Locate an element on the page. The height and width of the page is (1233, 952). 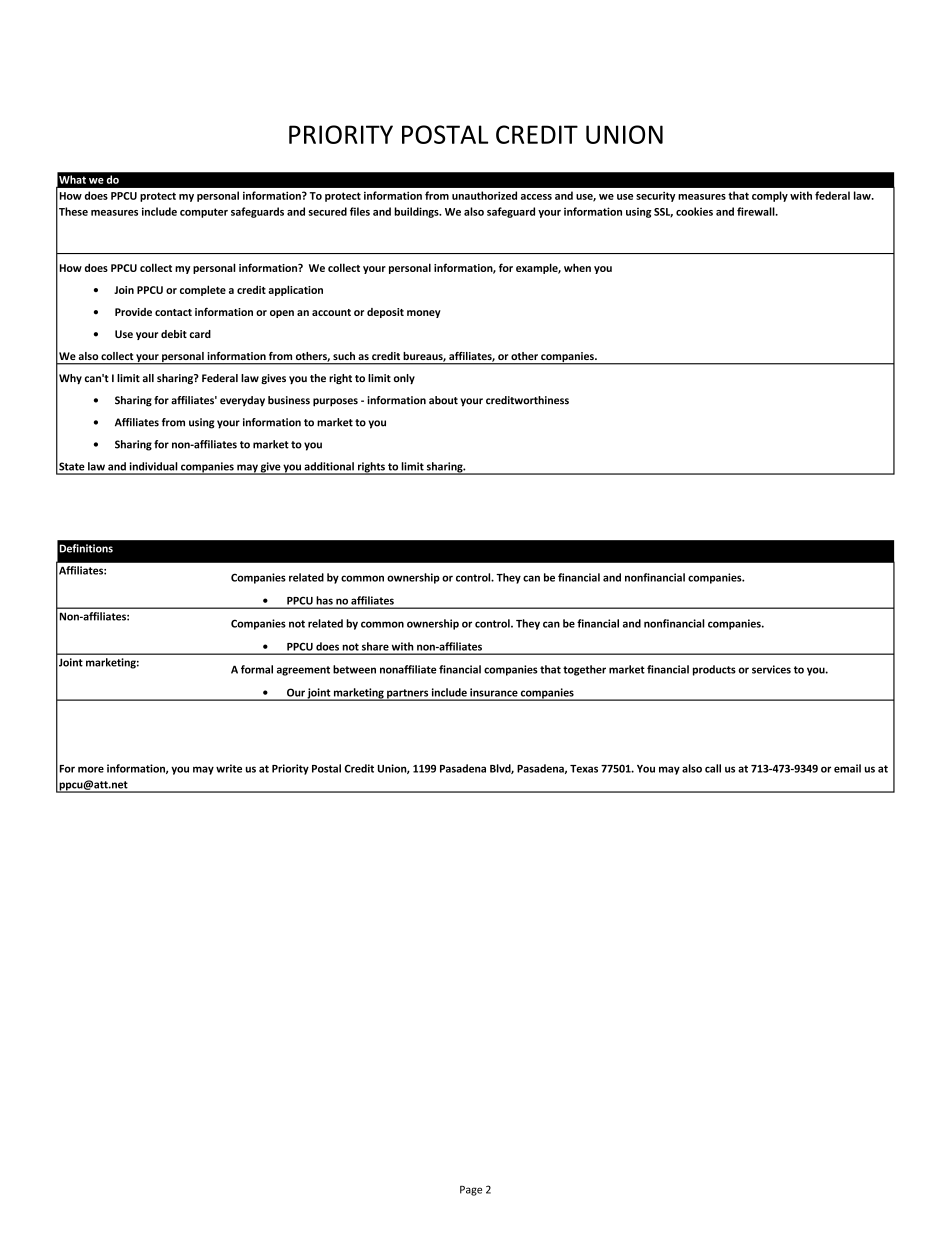
Texas is located at coordinates (584, 769).
